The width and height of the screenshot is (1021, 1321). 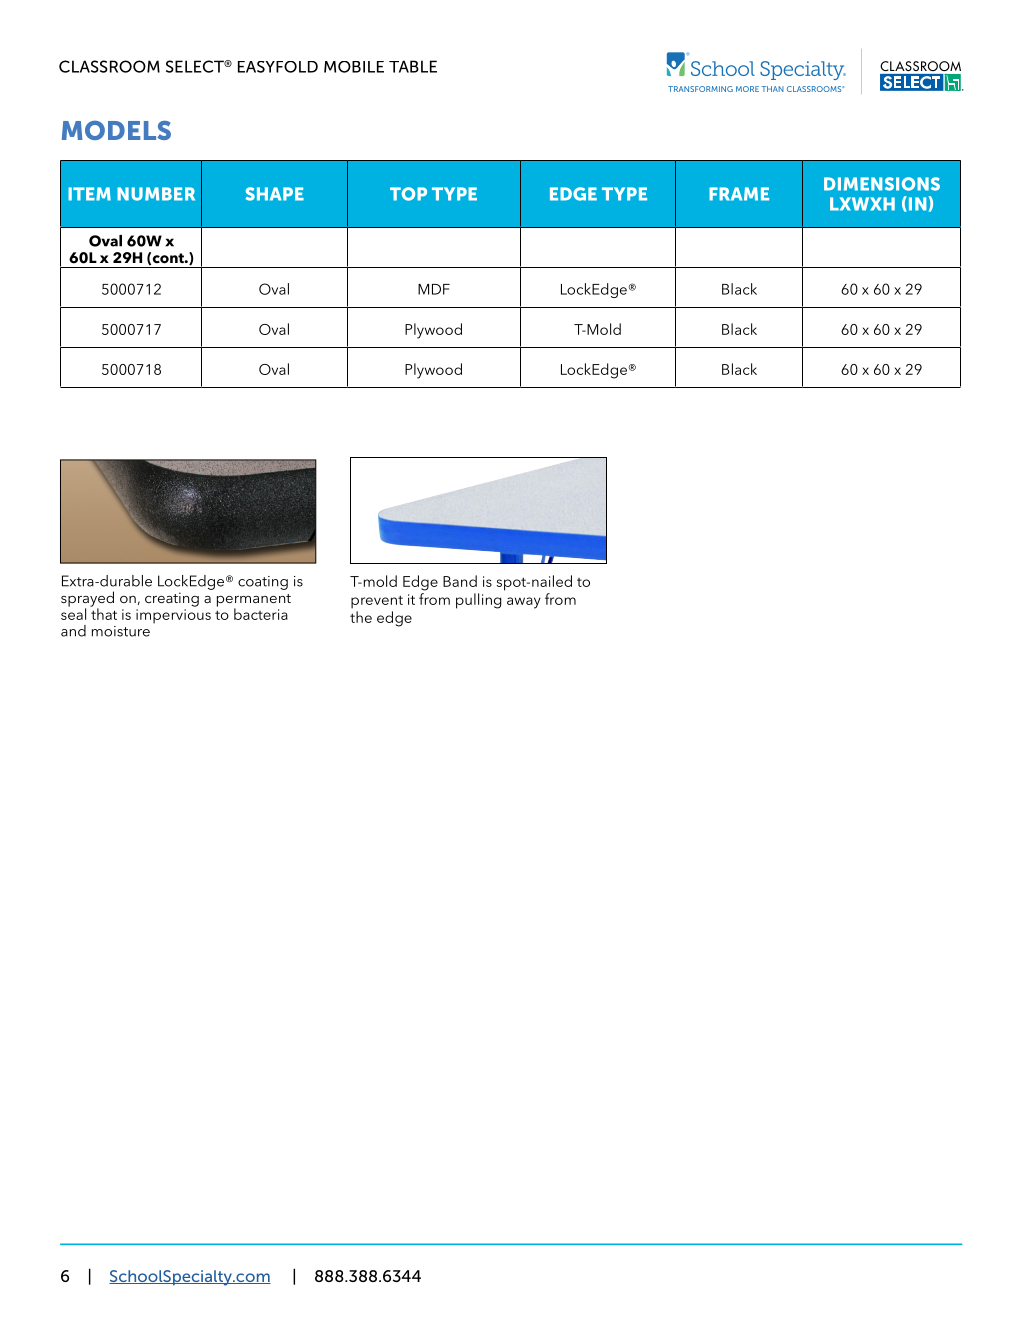 I want to click on CLASSROOM, so click(x=109, y=66).
